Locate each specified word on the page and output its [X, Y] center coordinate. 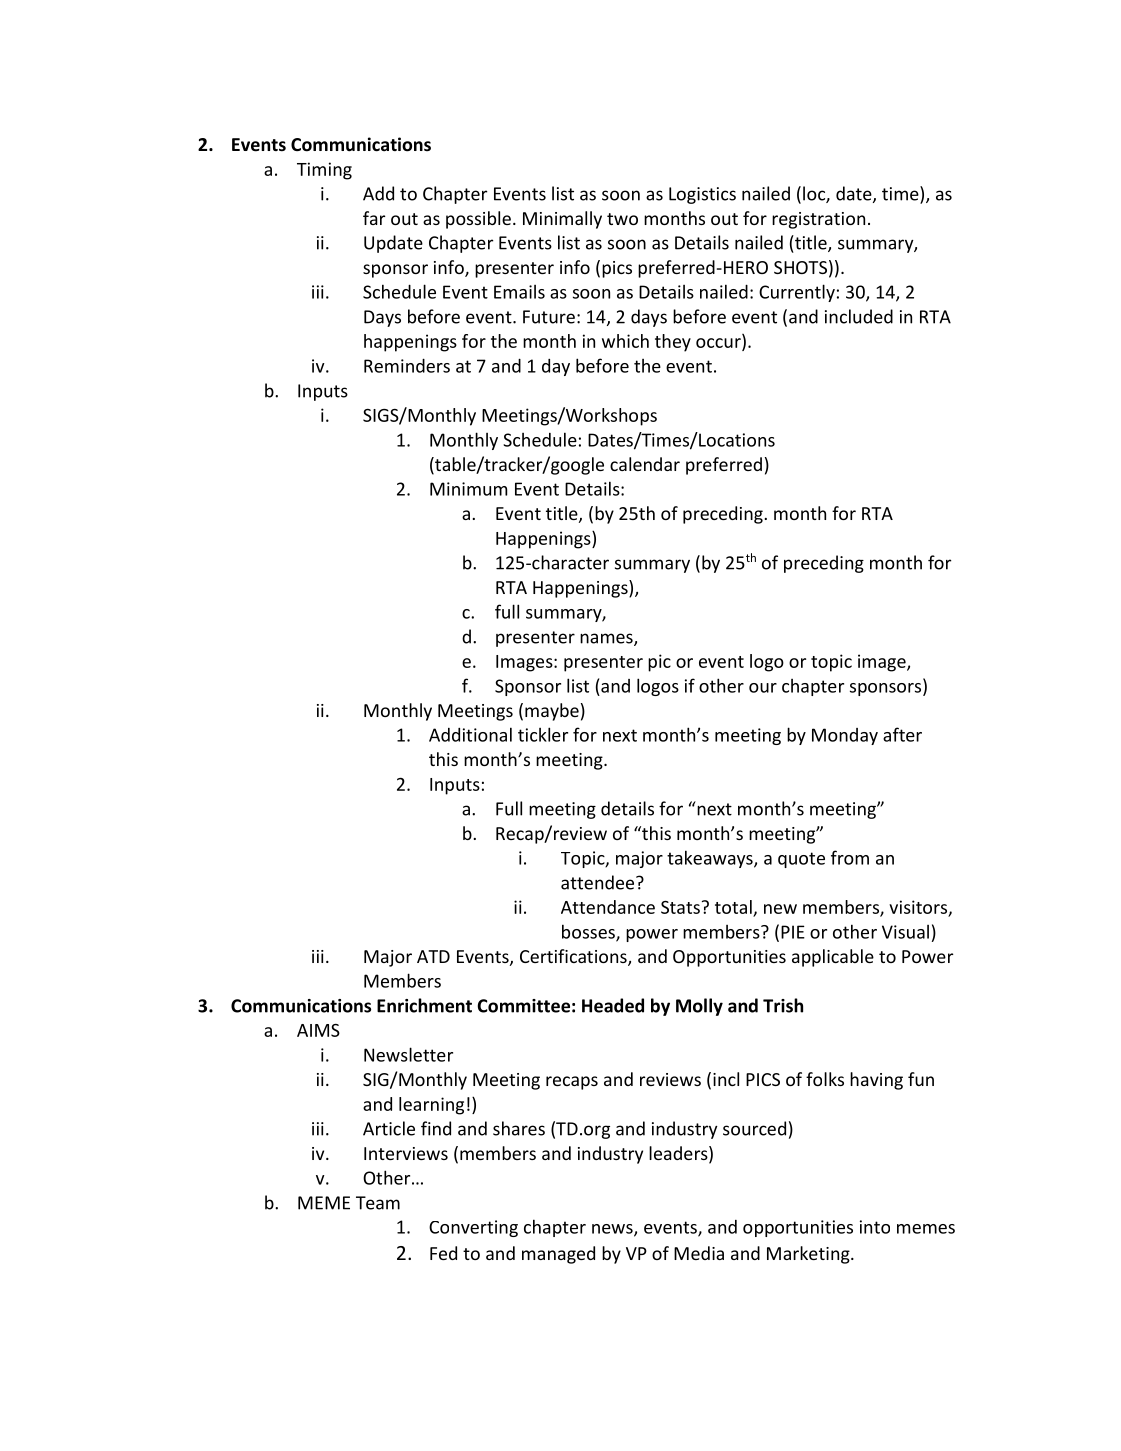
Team [378, 1203]
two [622, 219]
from [850, 857]
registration [818, 220]
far [374, 218]
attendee [599, 882]
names [607, 639]
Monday [845, 736]
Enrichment [424, 1005]
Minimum [468, 489]
